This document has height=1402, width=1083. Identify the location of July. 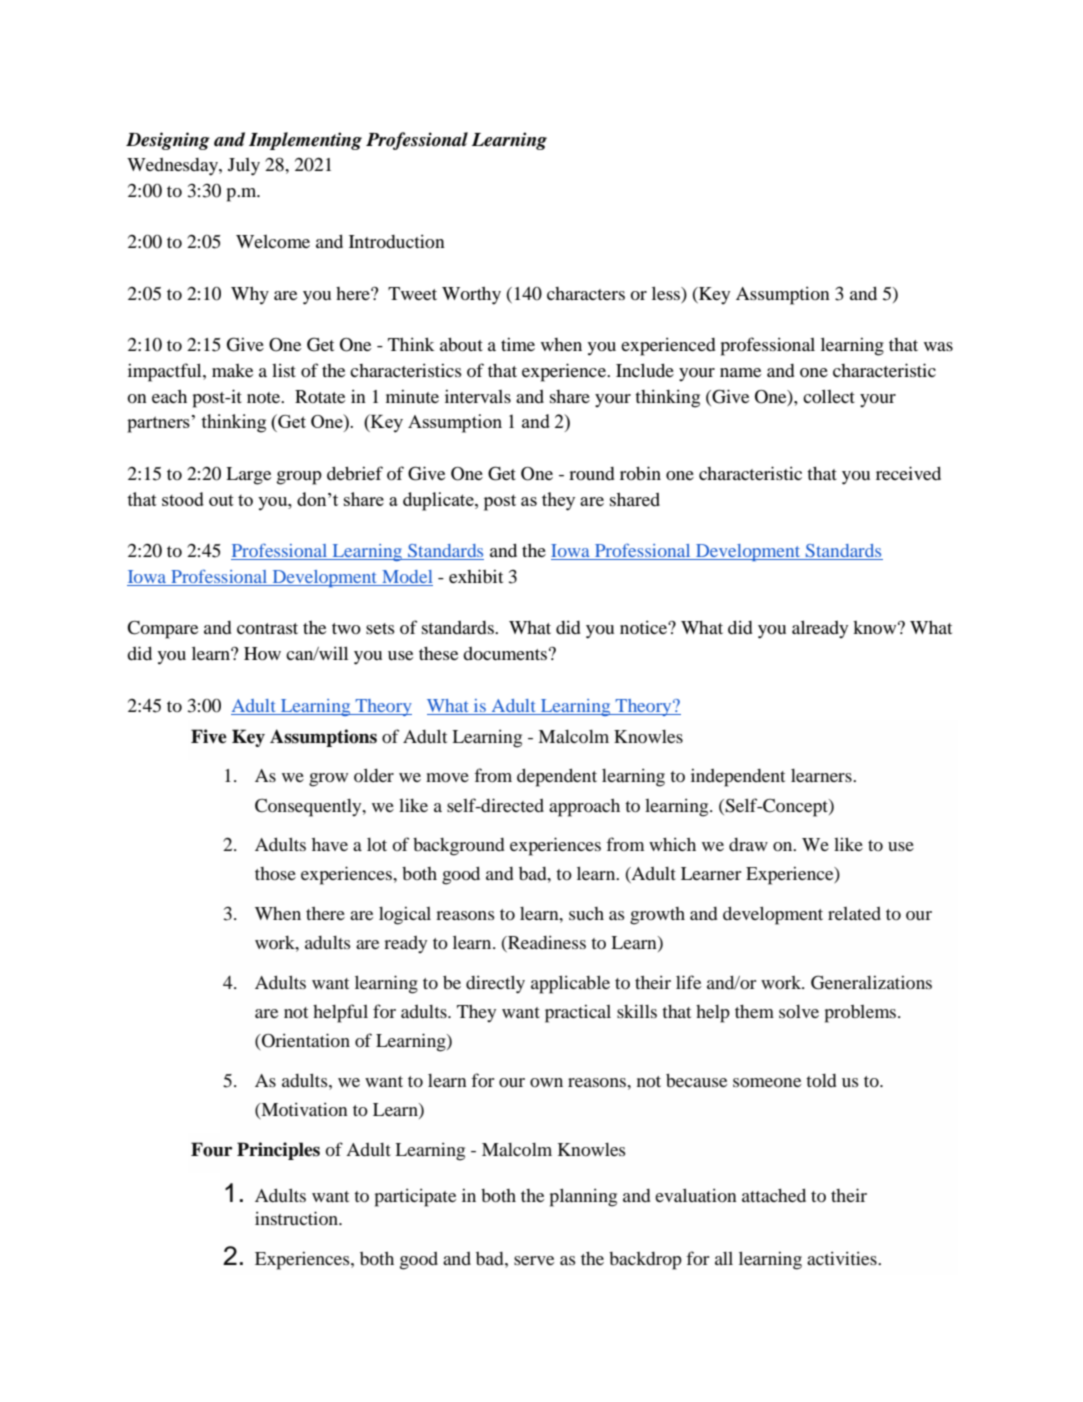
(244, 167).
